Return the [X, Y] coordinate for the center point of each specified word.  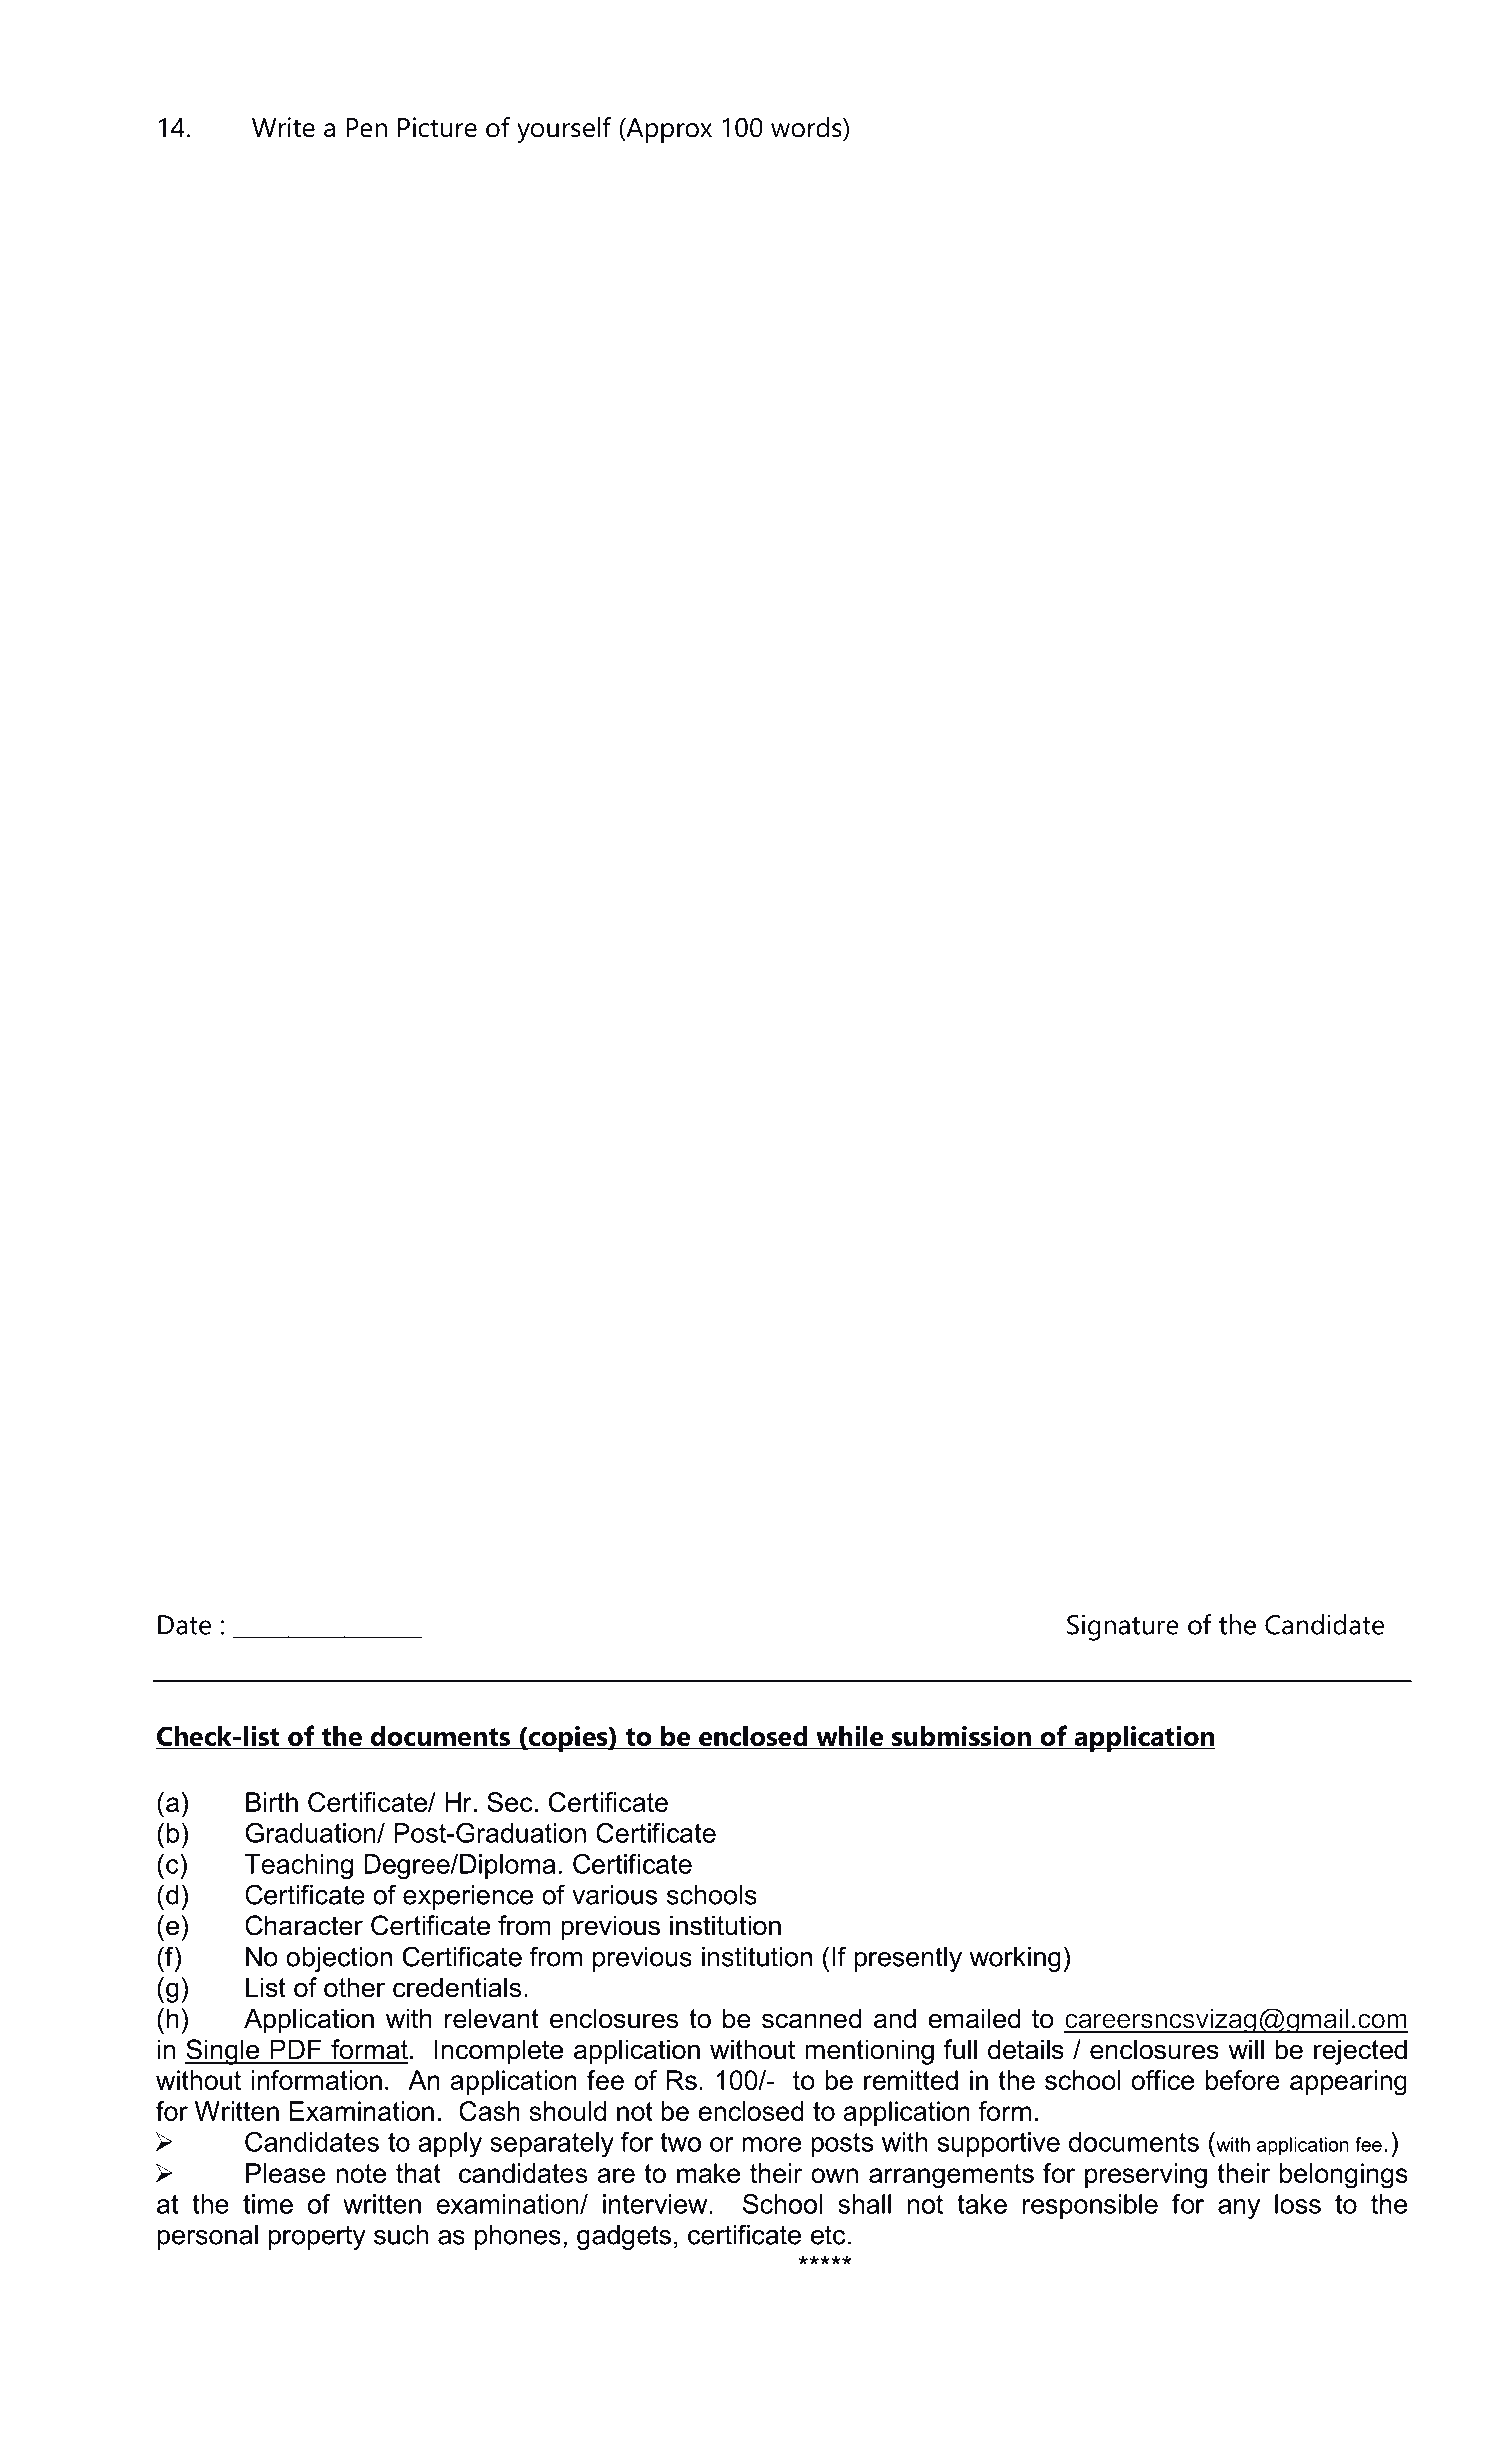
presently [908, 1959]
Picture [437, 127]
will [1246, 2049]
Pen [366, 128]
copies [568, 1739]
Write [283, 127]
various [614, 1895]
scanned [811, 2018]
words [807, 127]
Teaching [298, 1866]
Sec [510, 1802]
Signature [1123, 1627]
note [361, 2173]
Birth [272, 1802]
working [1015, 1959]
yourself [564, 130]
